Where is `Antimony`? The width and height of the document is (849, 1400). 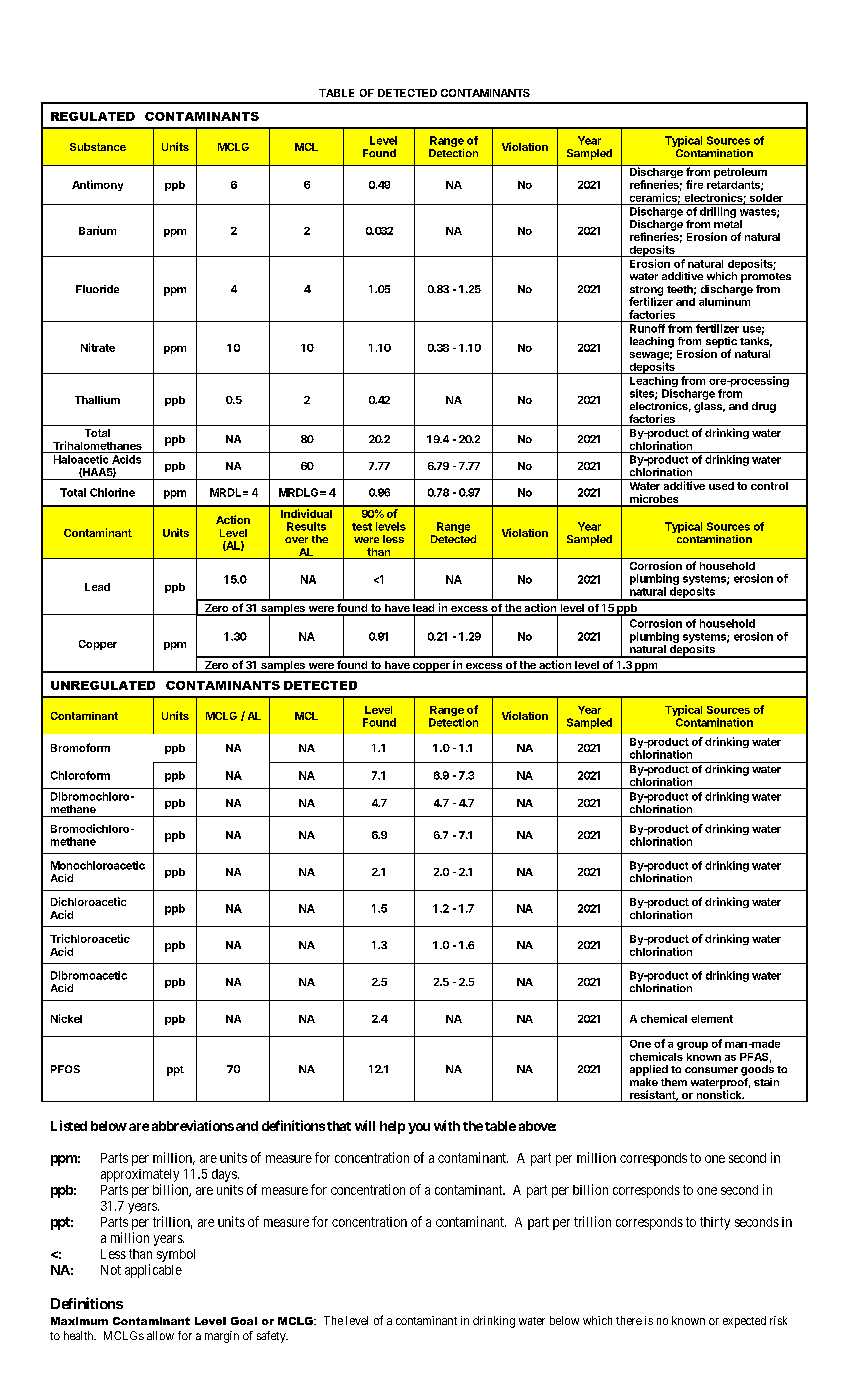
Antimony is located at coordinates (97, 185).
